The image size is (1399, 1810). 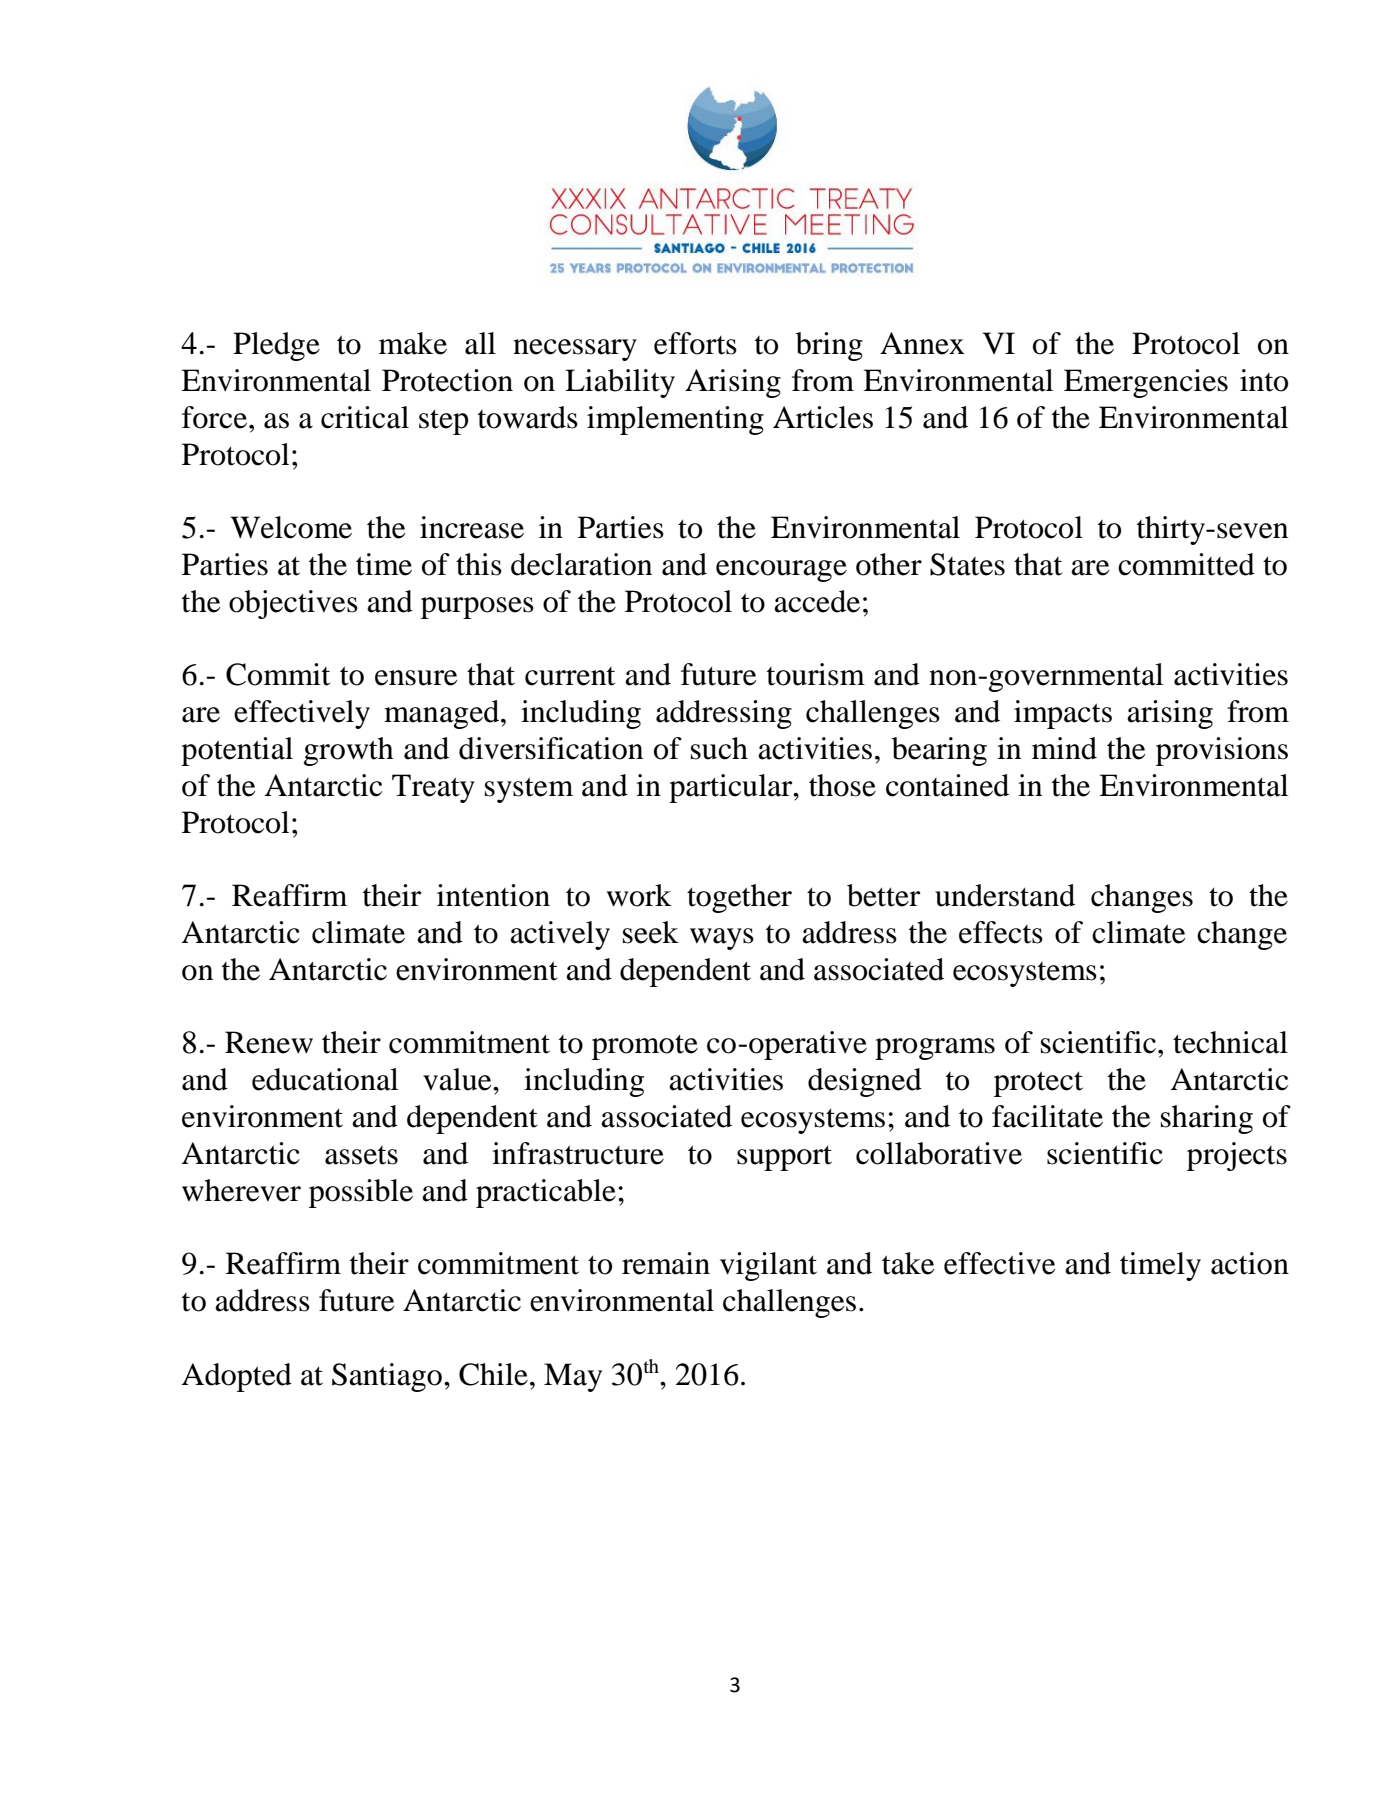 I want to click on tourism, so click(x=816, y=674).
